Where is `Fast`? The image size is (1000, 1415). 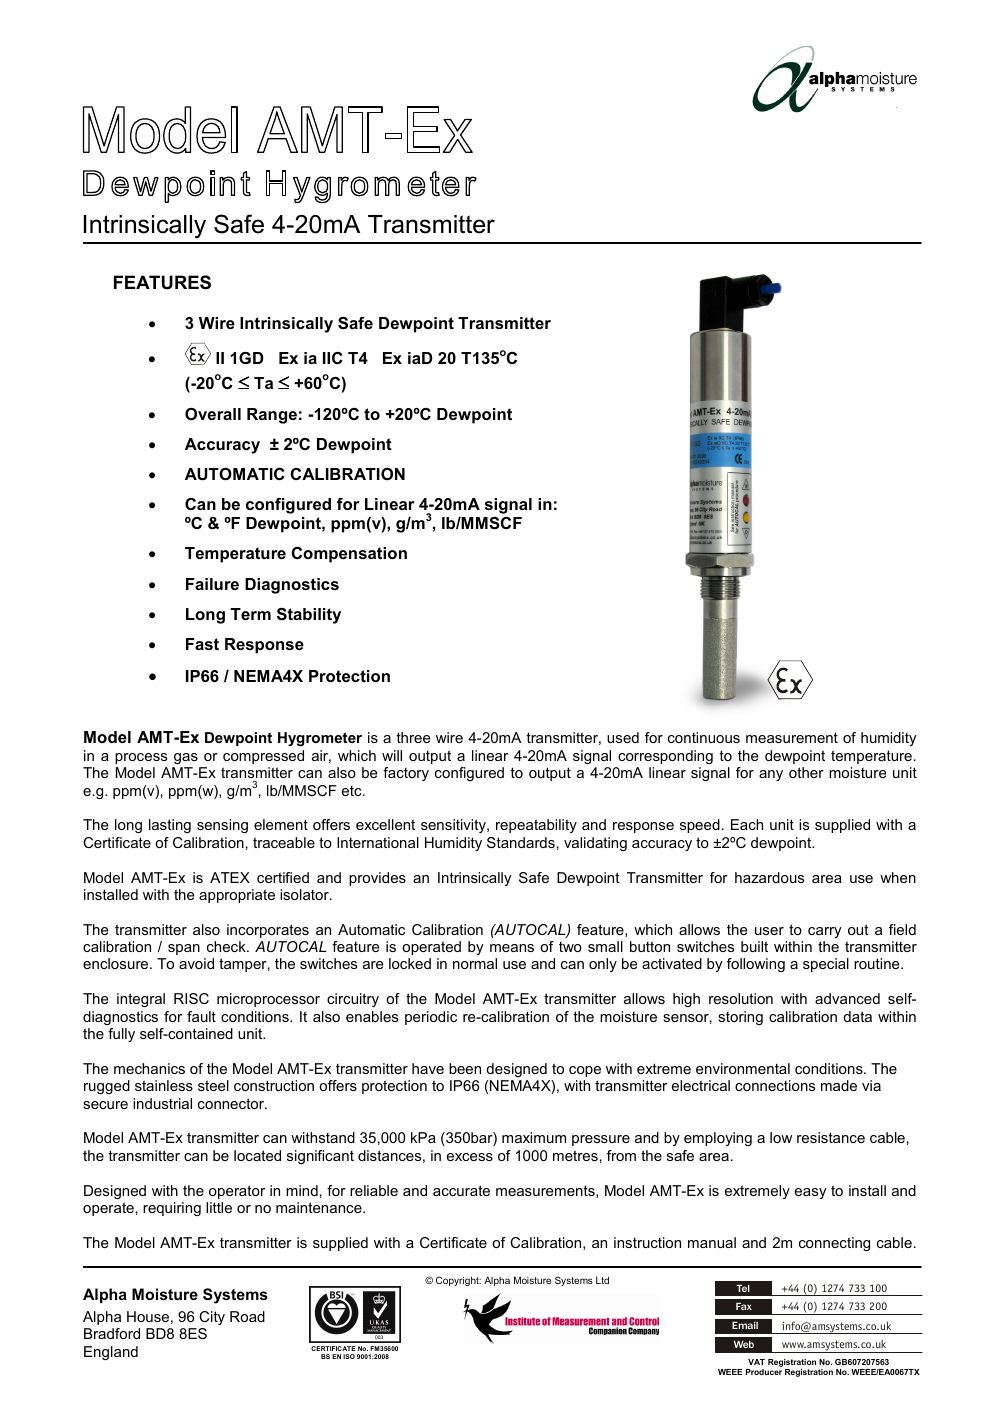 Fast is located at coordinates (202, 644).
